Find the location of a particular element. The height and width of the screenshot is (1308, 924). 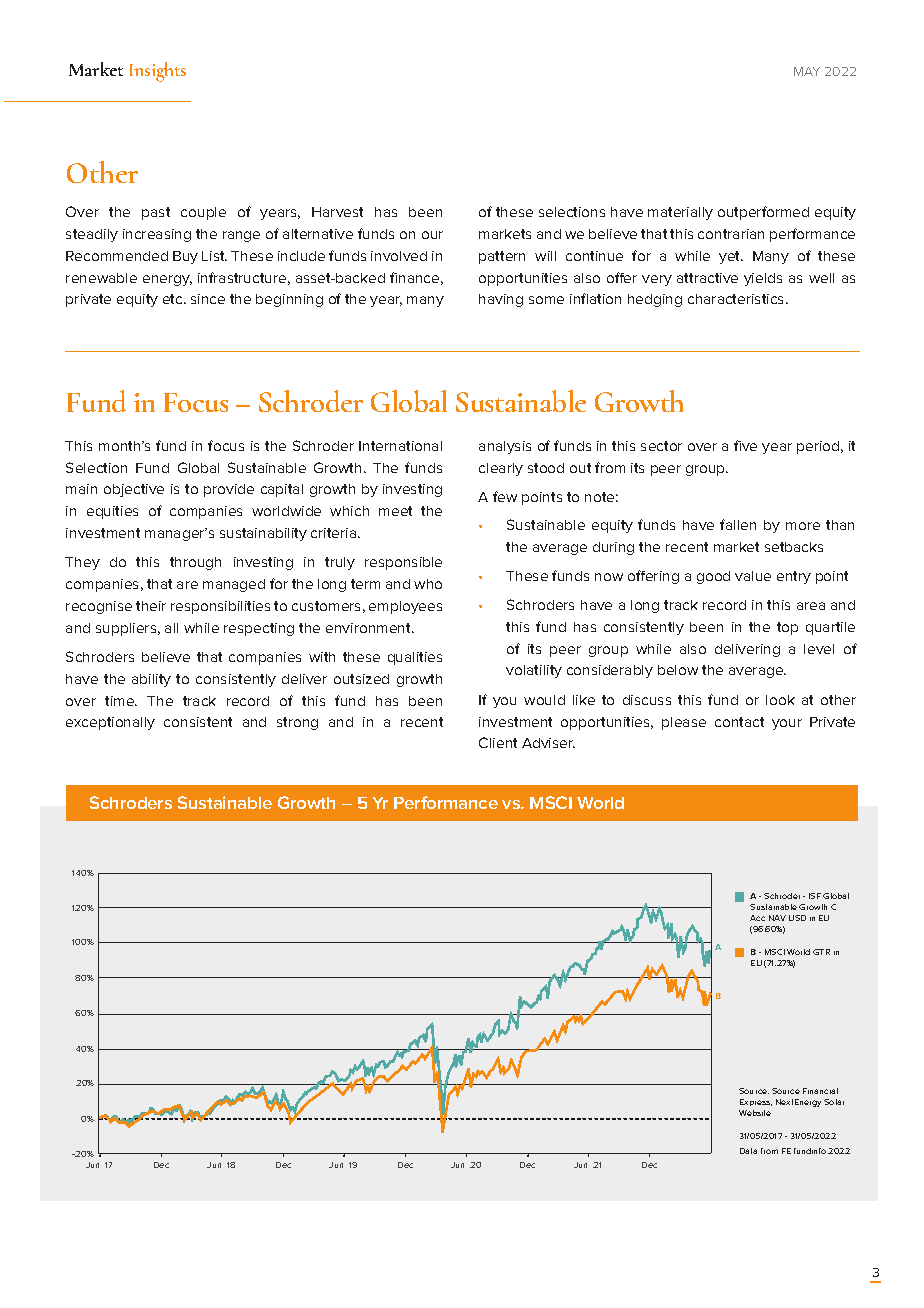

MAY is located at coordinates (807, 71).
